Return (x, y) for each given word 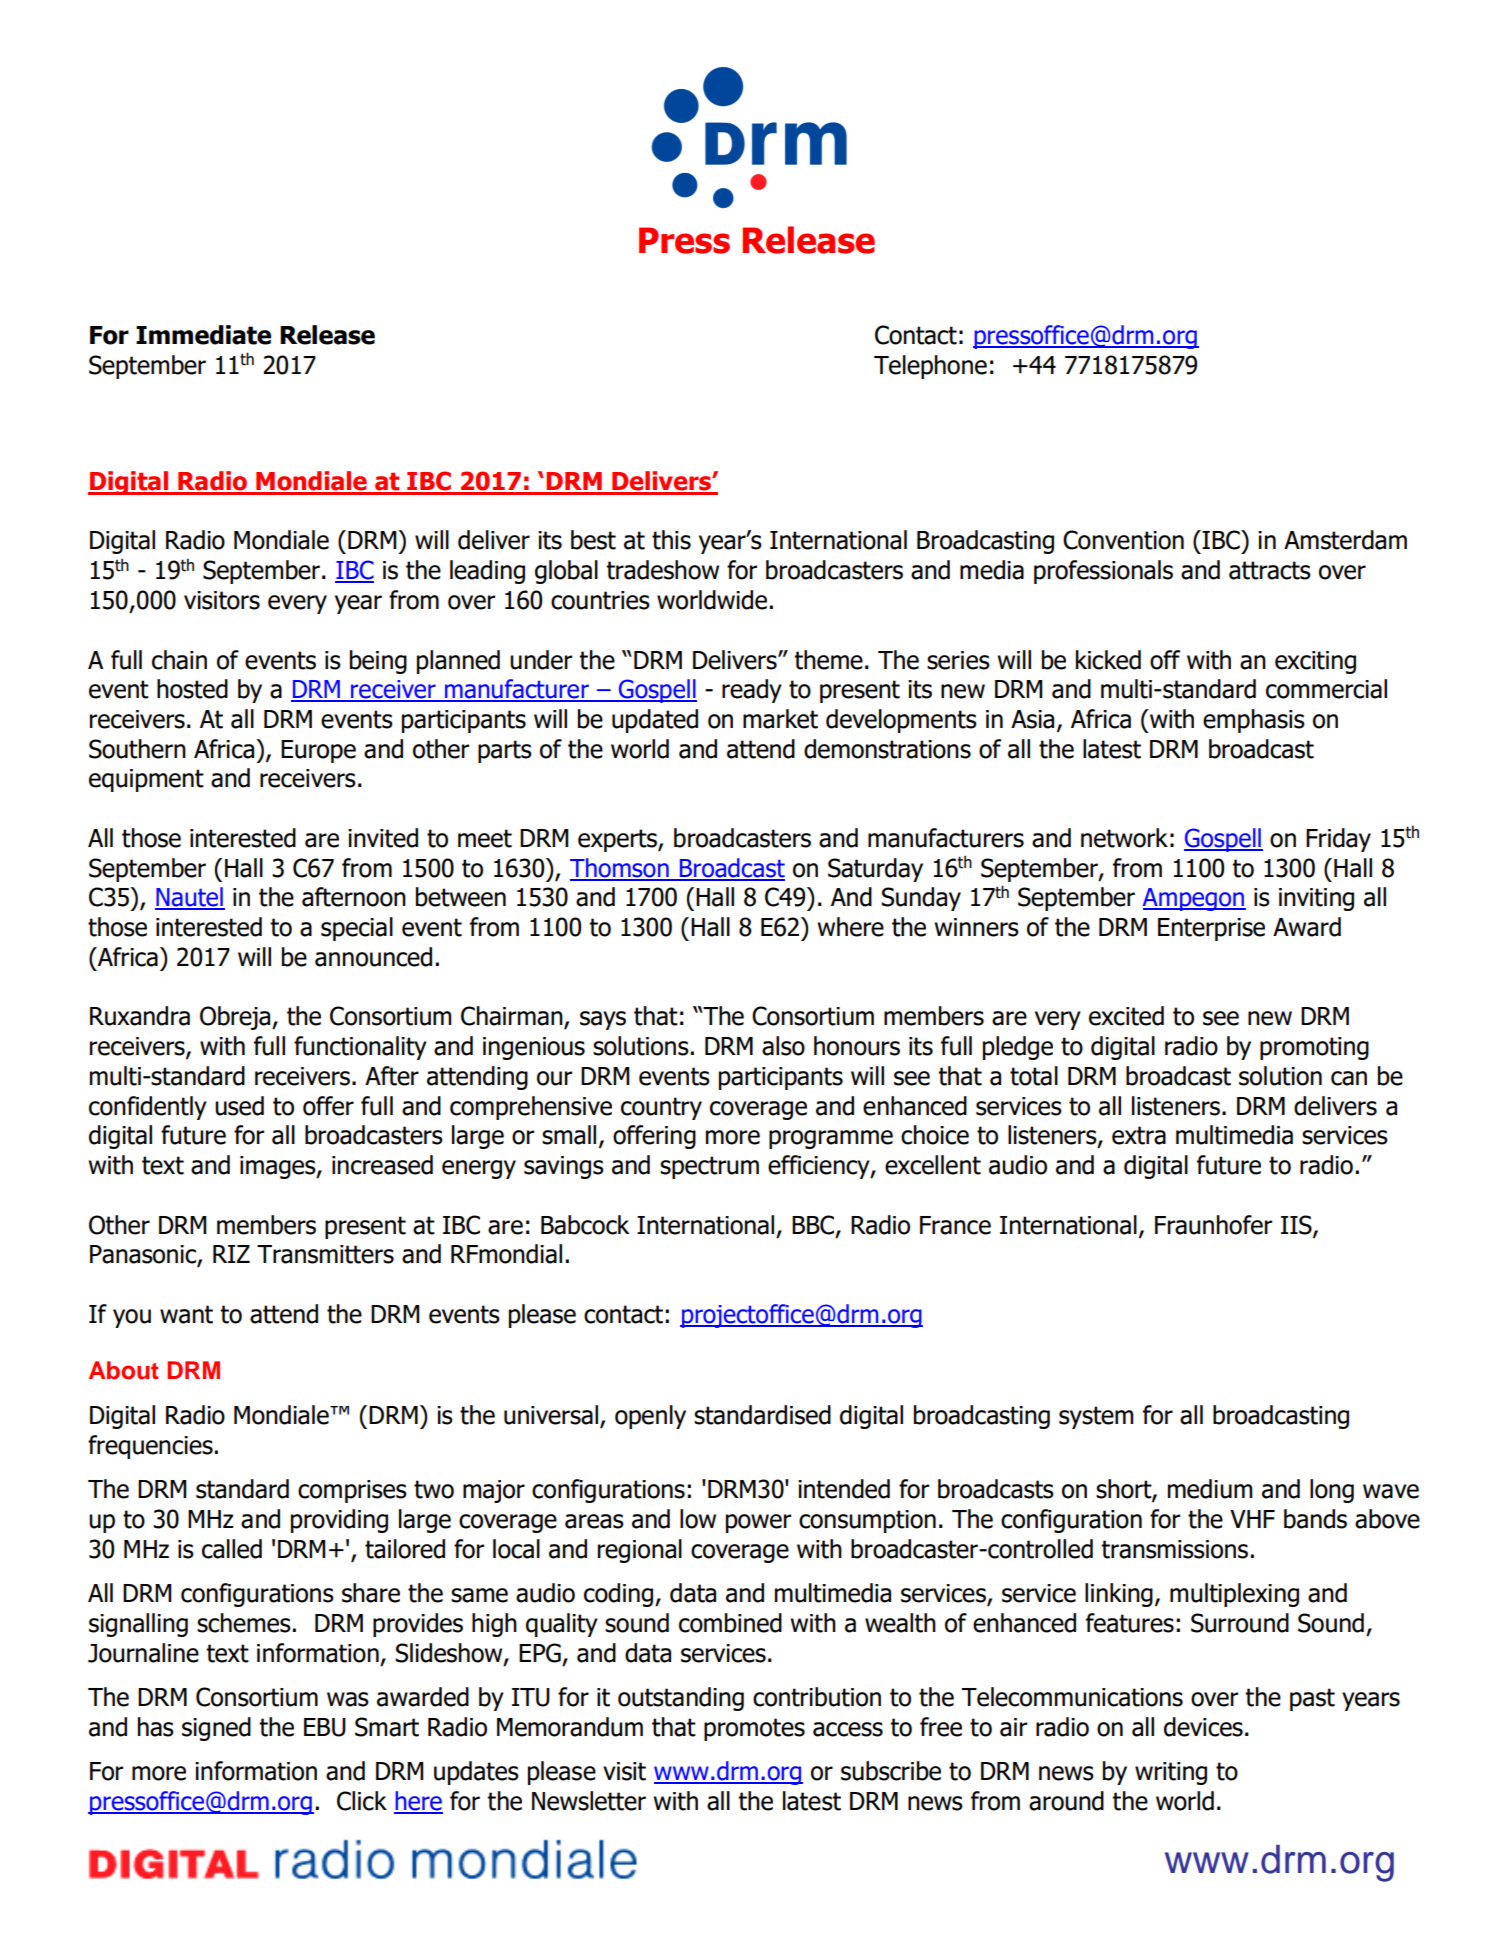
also (783, 1046)
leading (487, 572)
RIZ (231, 1254)
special (357, 929)
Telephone (930, 367)
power (758, 1523)
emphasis (1254, 721)
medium (1210, 1489)
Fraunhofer (1213, 1225)
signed (216, 1729)
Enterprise (1211, 929)
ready (752, 691)
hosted (192, 689)
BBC (814, 1225)
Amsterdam (1345, 540)
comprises (352, 1491)
